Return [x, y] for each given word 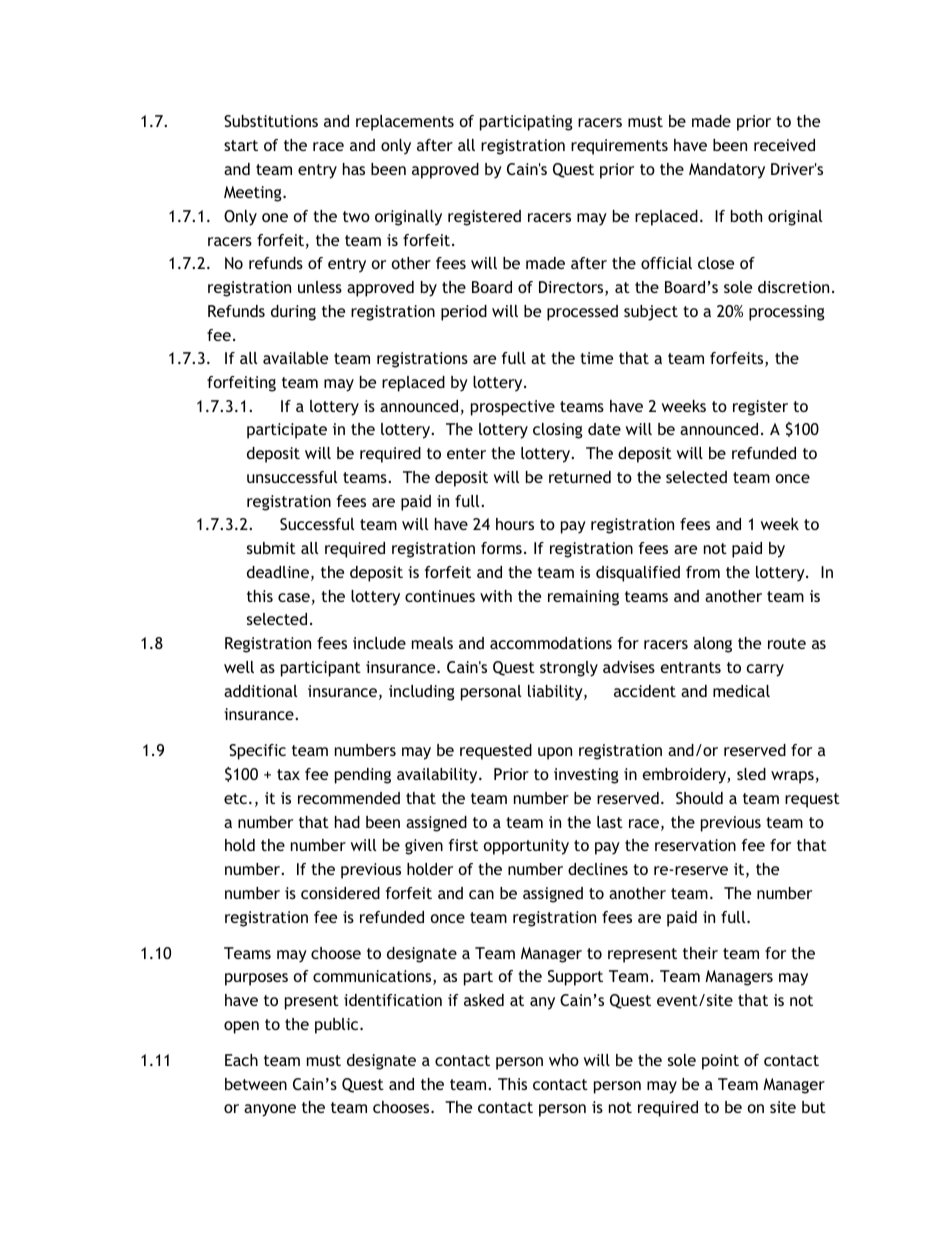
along [713, 645]
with [496, 596]
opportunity [526, 847]
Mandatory [727, 171]
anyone [270, 1110]
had [347, 822]
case [294, 597]
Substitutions [271, 121]
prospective [513, 408]
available [295, 358]
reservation [695, 845]
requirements [619, 147]
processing [787, 313]
